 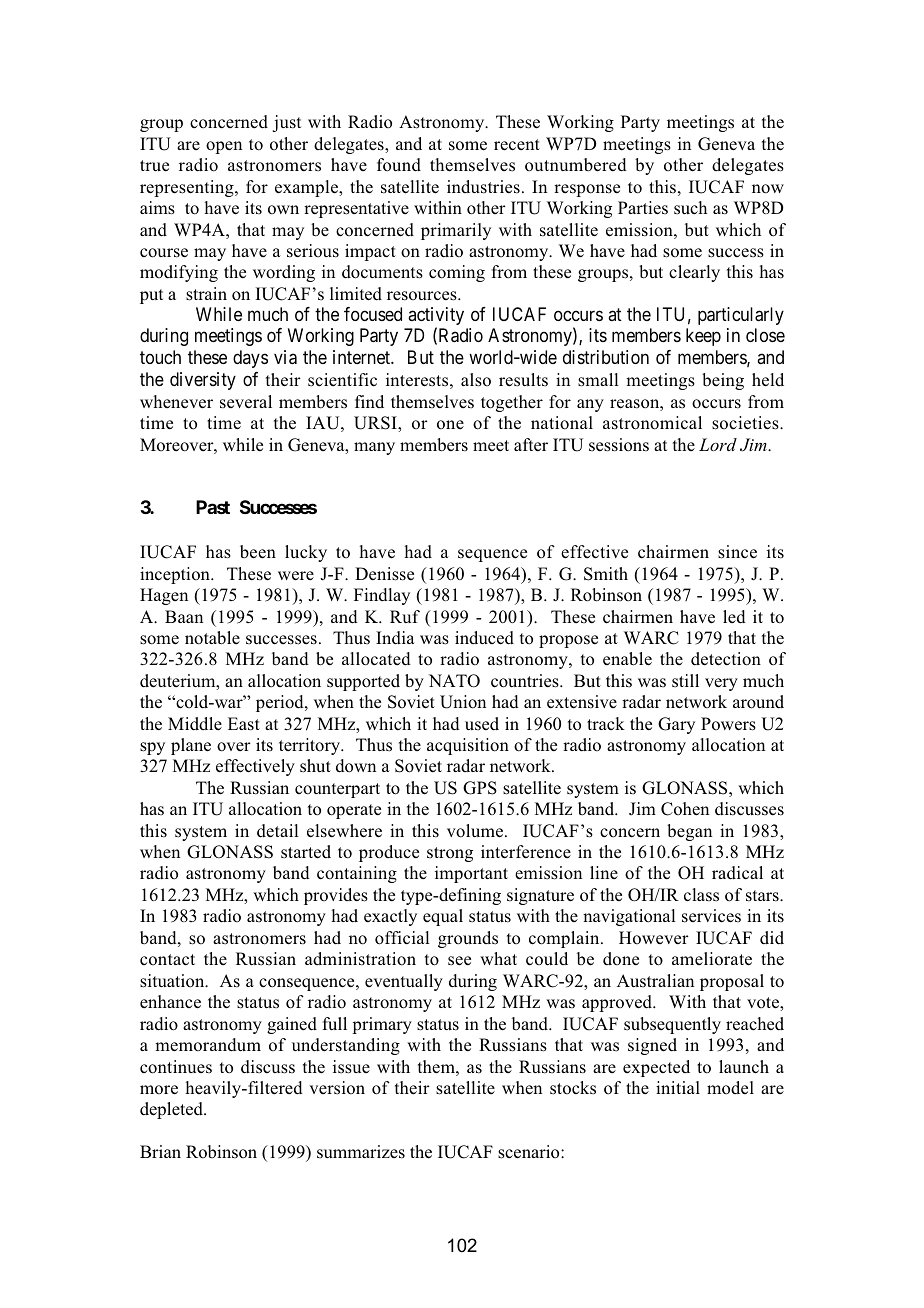 I want to click on Lord, so click(x=718, y=444).
